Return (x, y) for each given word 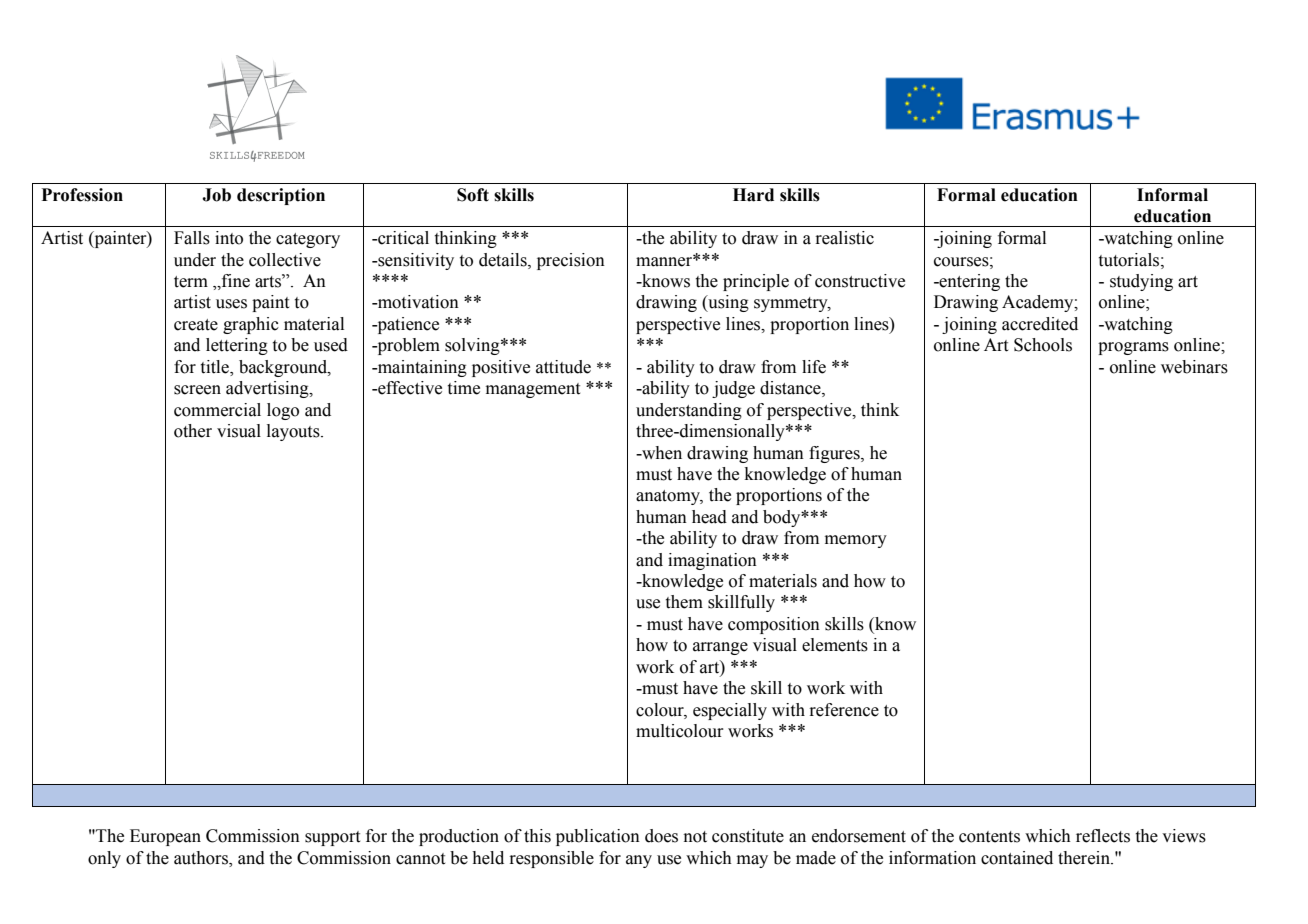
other (193, 431)
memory (856, 541)
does (661, 836)
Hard (753, 195)
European (165, 837)
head (709, 517)
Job (216, 195)
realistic (844, 238)
